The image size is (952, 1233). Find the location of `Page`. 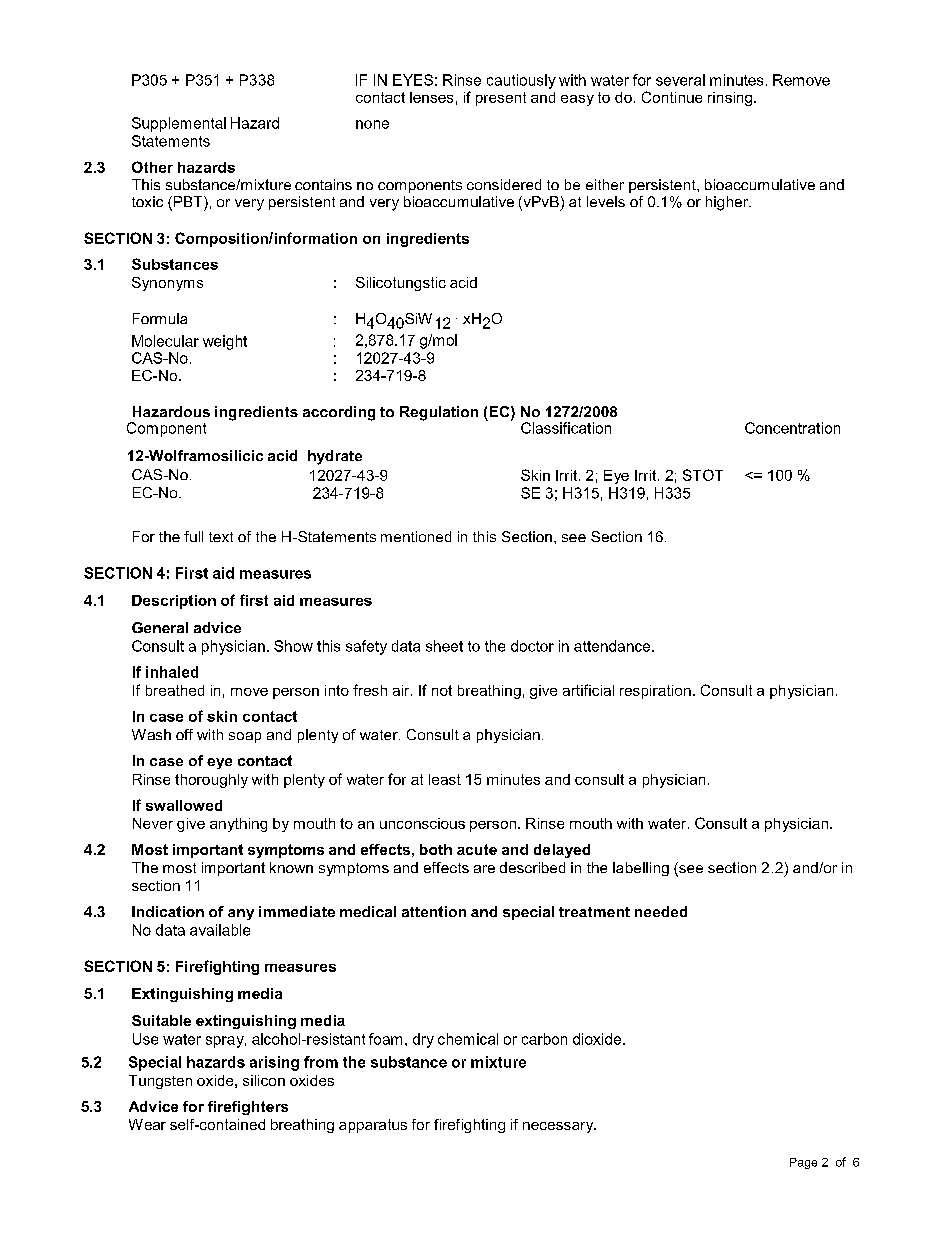

Page is located at coordinates (803, 1163).
